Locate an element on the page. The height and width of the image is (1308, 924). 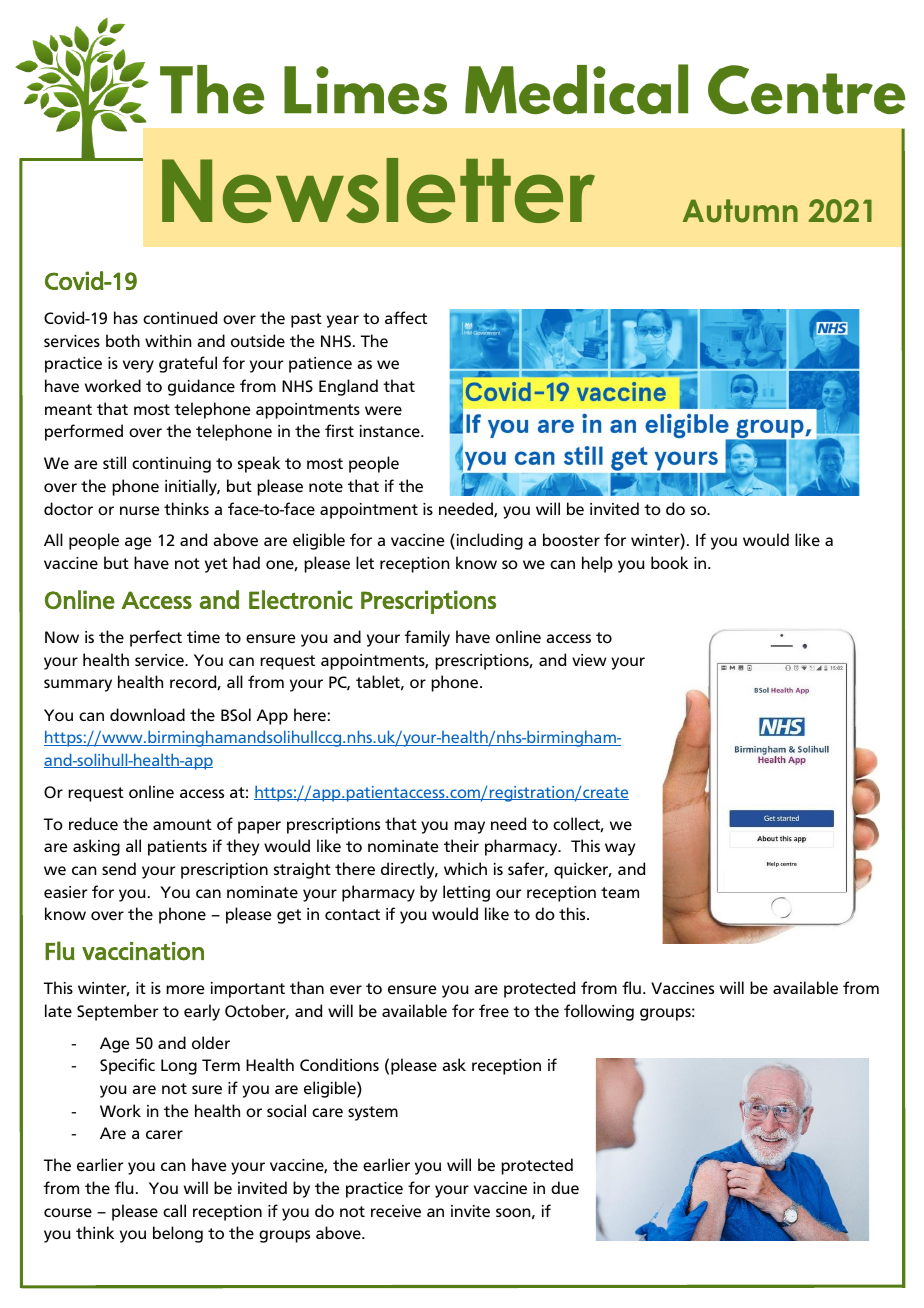
call is located at coordinates (174, 1210).
